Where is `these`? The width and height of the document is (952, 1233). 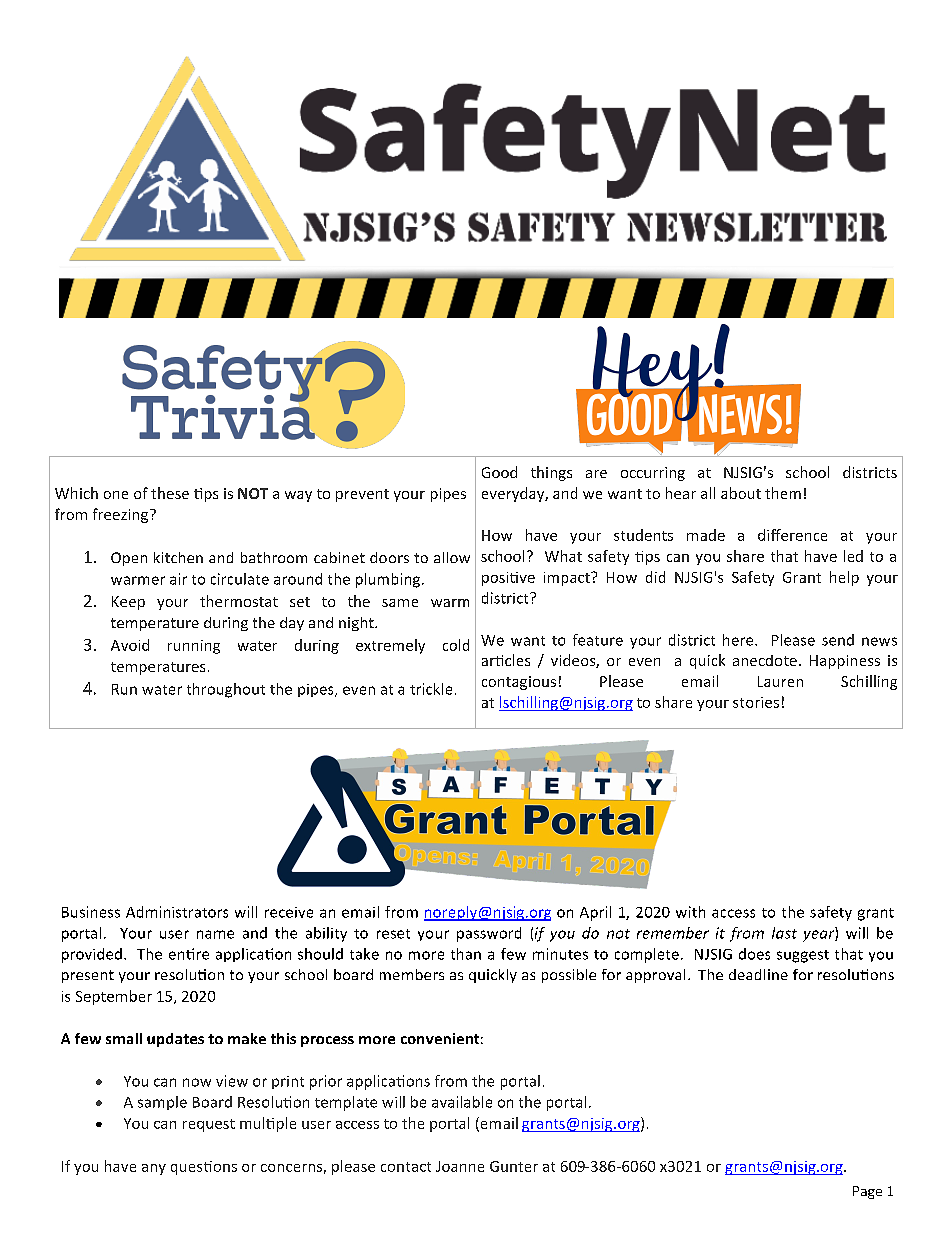 these is located at coordinates (170, 493).
